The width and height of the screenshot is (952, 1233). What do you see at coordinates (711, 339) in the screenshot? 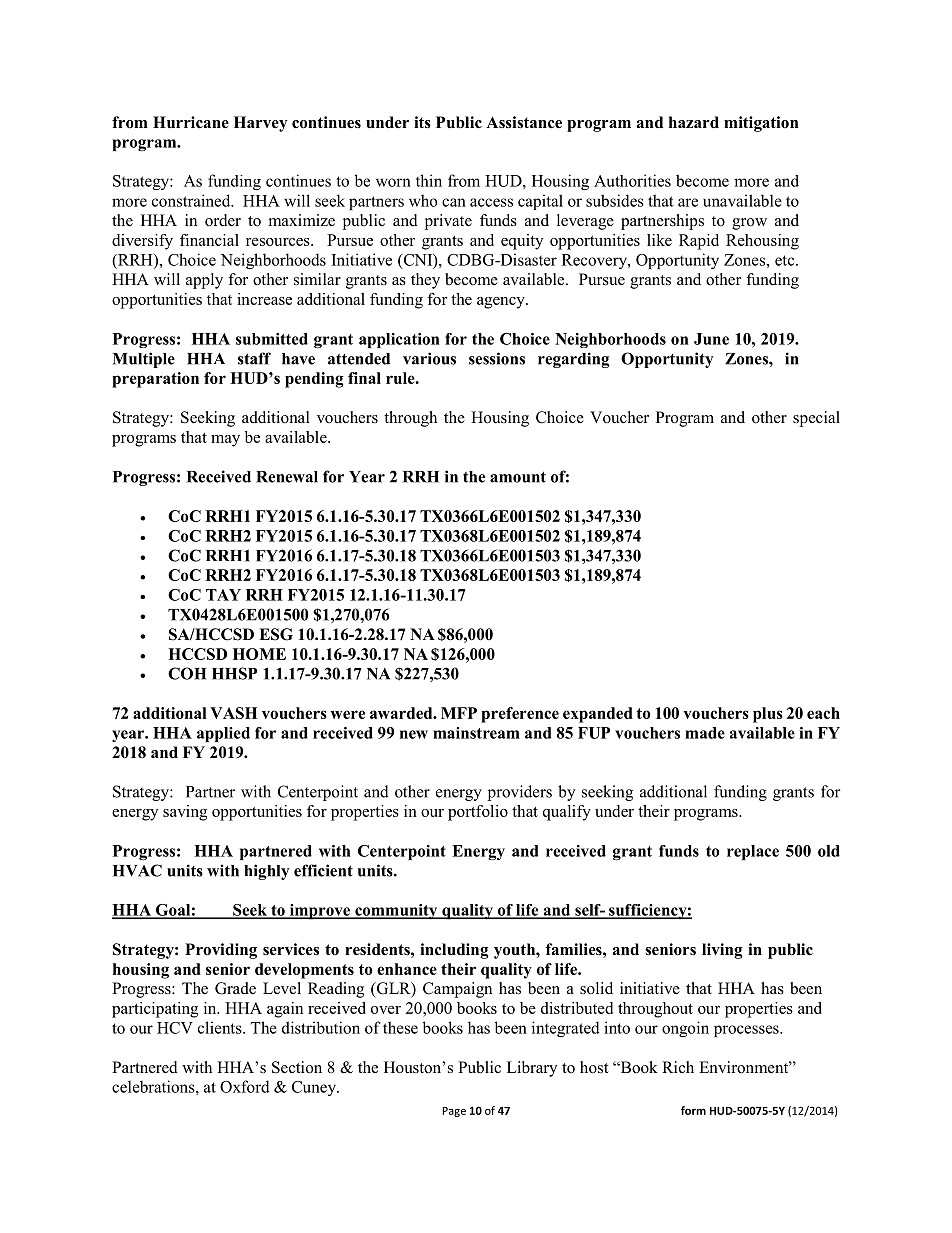
I see `June` at bounding box center [711, 339].
